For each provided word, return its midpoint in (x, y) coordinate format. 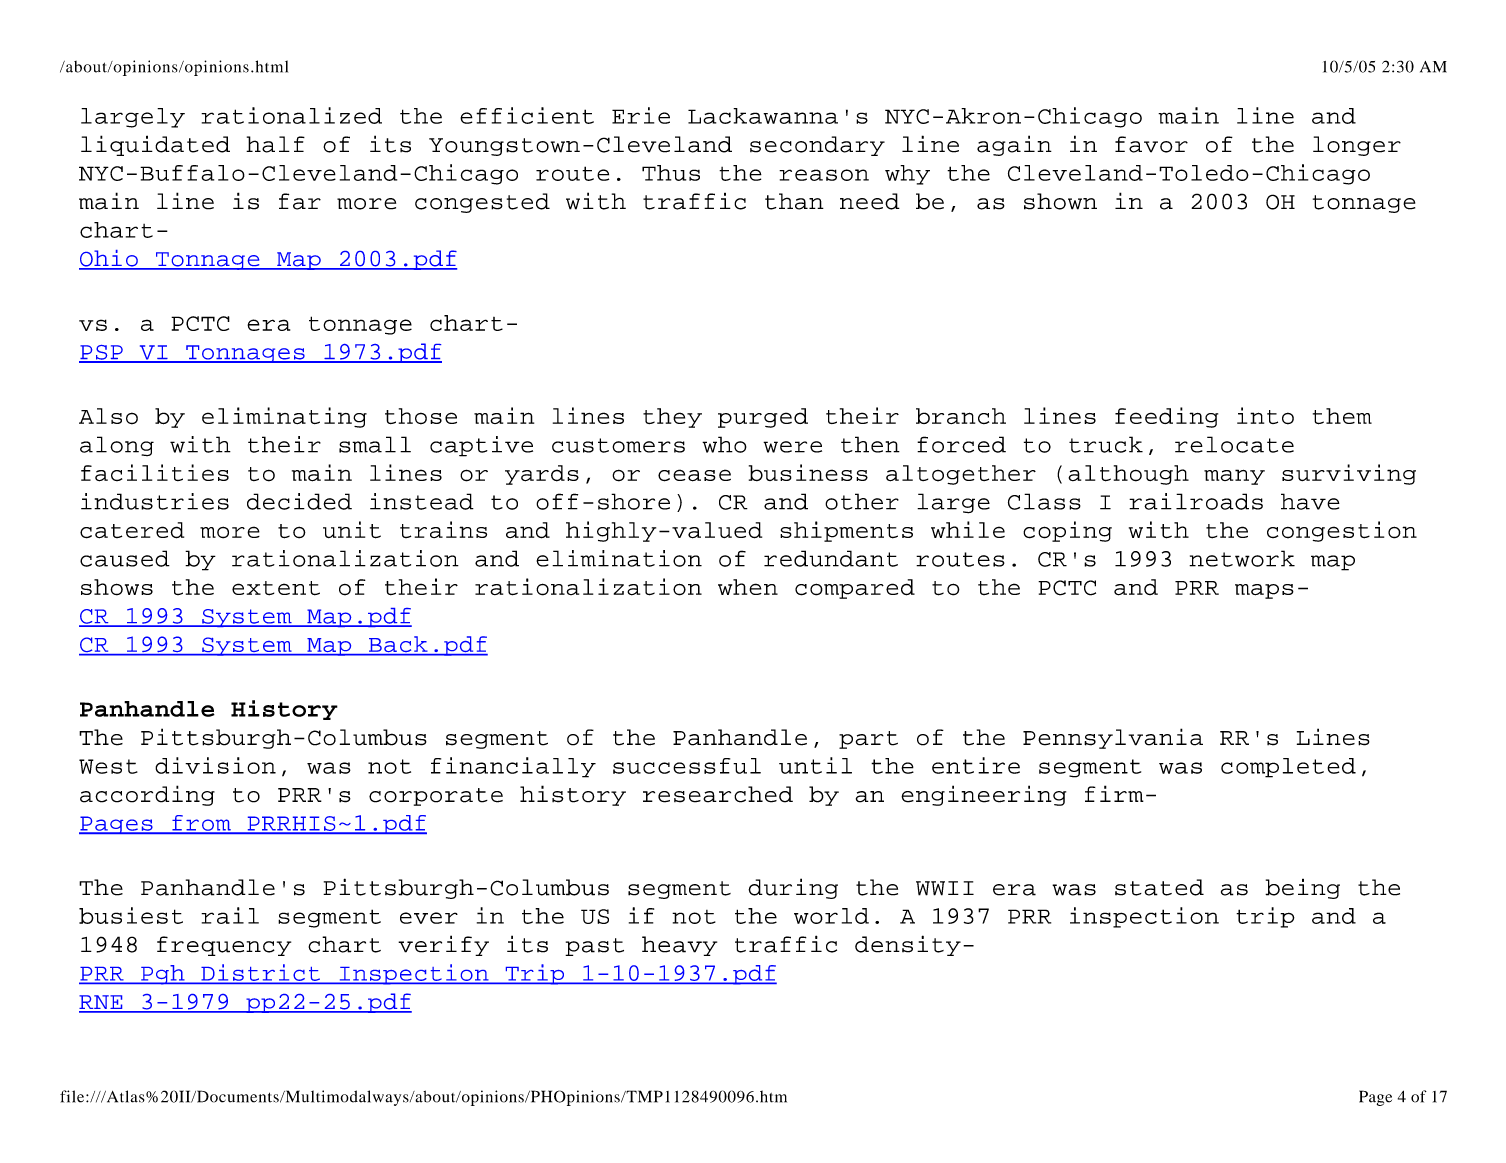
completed (1288, 768)
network (1242, 558)
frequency (224, 946)
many (1234, 477)
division (215, 765)
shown (1060, 201)
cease (694, 475)
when (748, 587)
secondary (817, 146)
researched (718, 794)
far (300, 201)
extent (276, 588)
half (275, 144)
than (794, 201)
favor (1151, 144)
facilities (155, 473)
